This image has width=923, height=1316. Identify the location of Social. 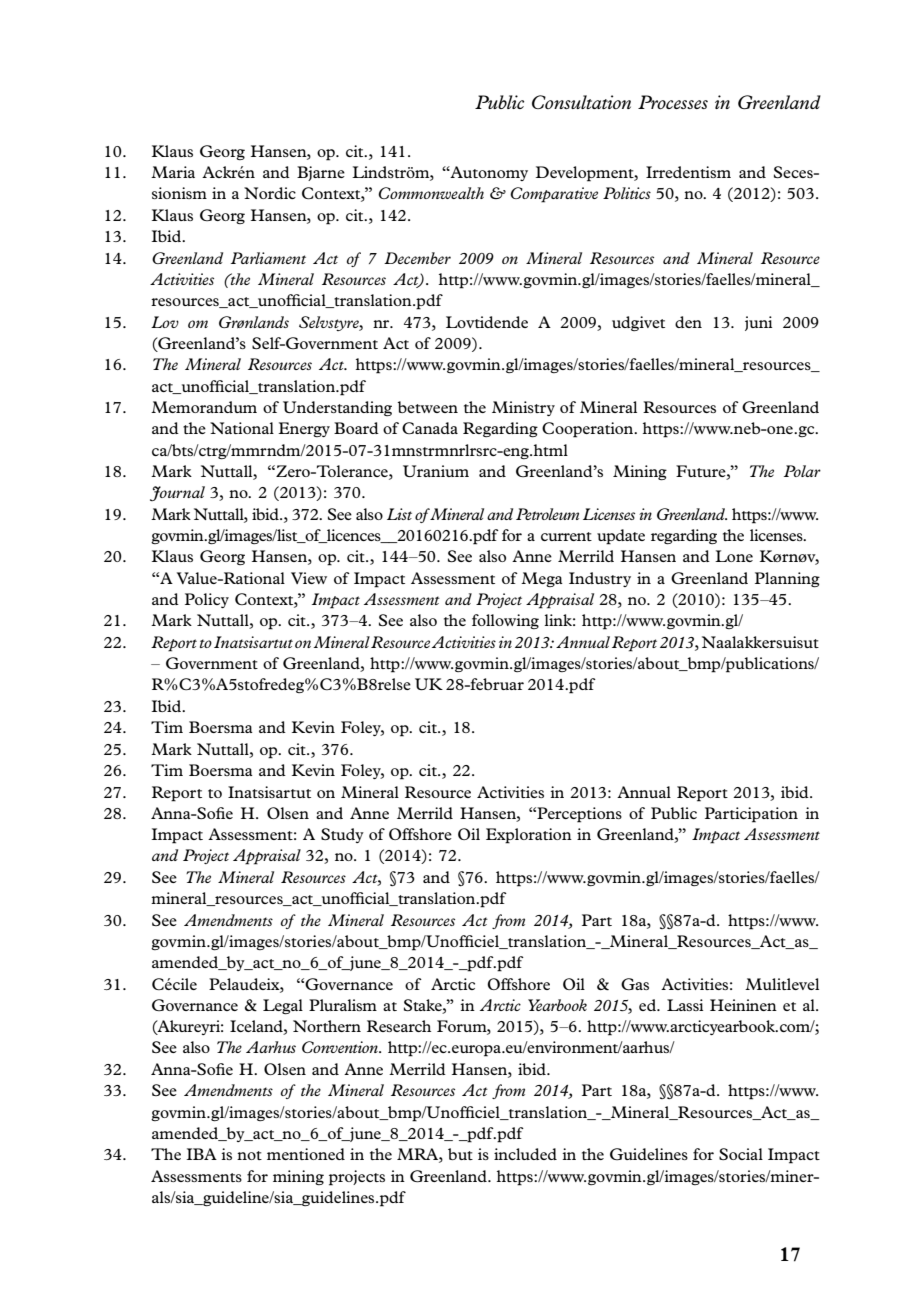
(741, 1154).
